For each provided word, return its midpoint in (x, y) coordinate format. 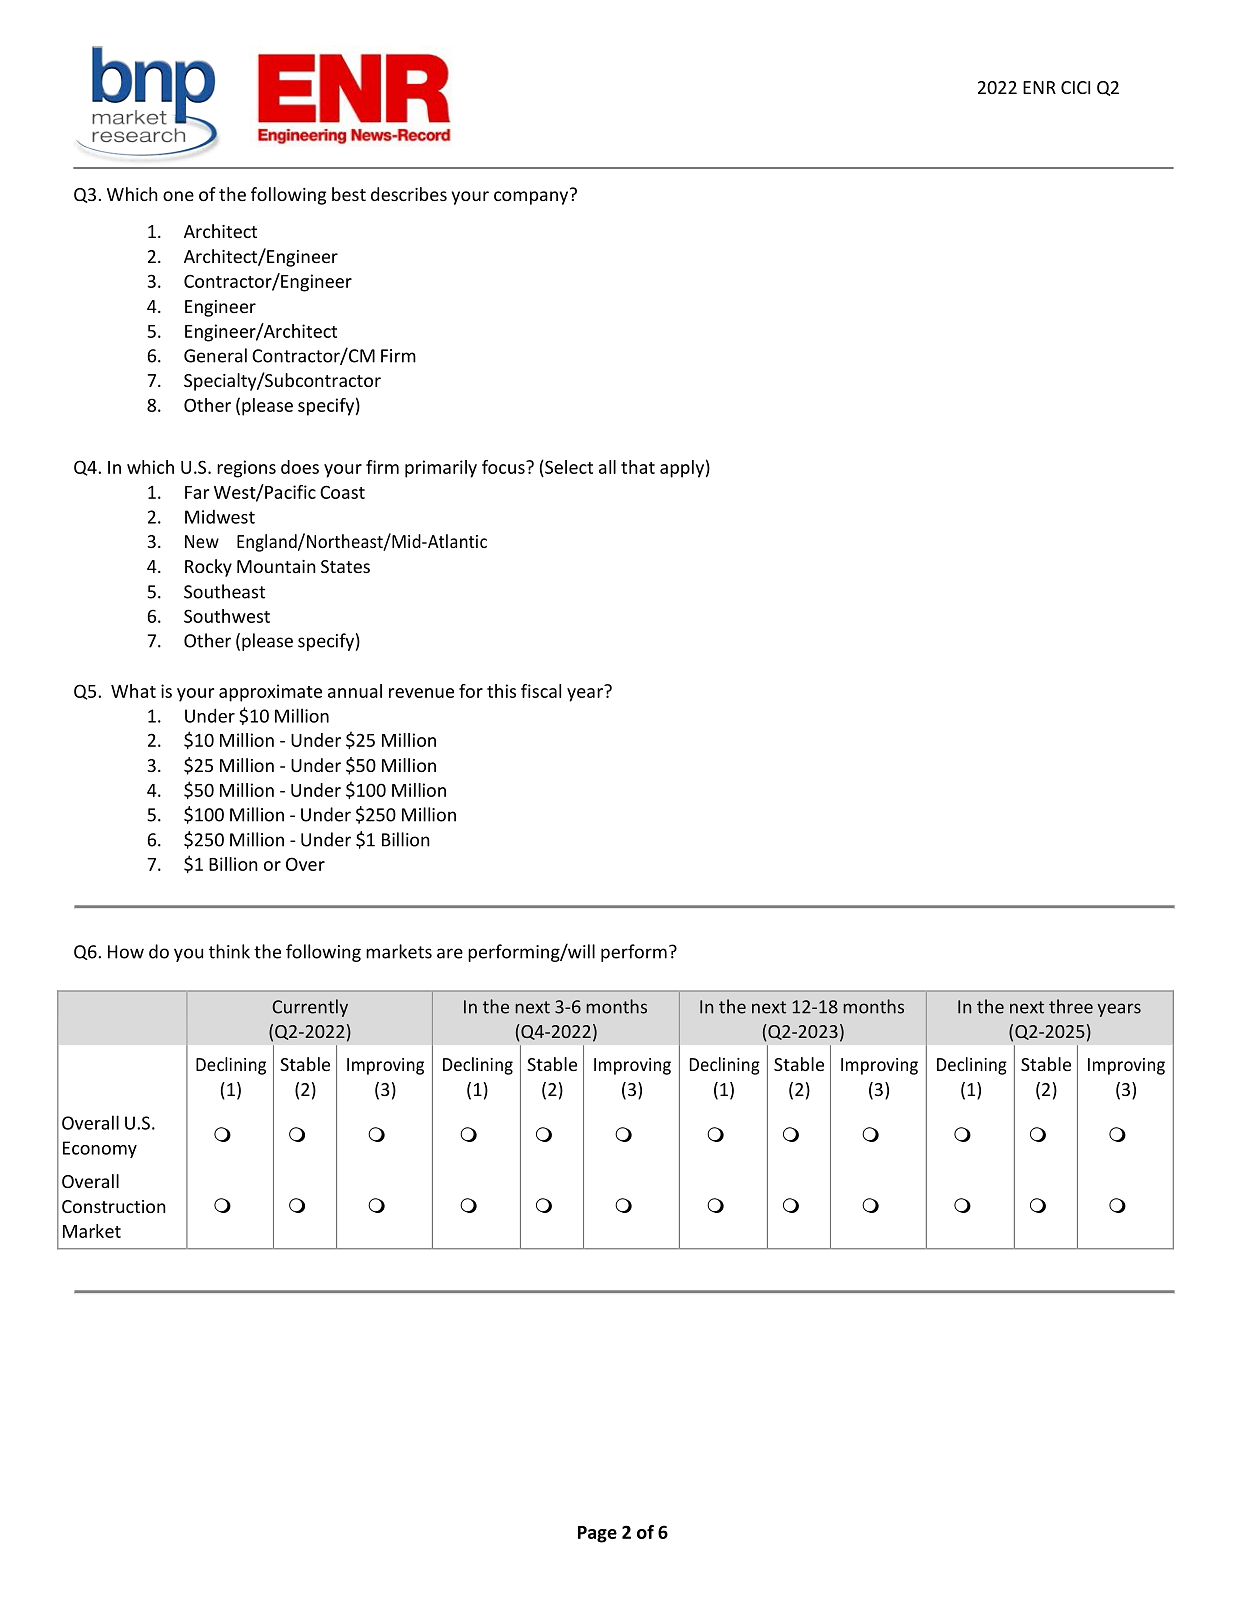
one (178, 196)
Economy (100, 1149)
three (1071, 1006)
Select (568, 467)
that (638, 467)
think (229, 951)
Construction (114, 1206)
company (532, 197)
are (450, 953)
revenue (421, 693)
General (215, 355)
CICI (1075, 87)
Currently (310, 1008)
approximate (270, 693)
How (126, 952)
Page (597, 1534)
